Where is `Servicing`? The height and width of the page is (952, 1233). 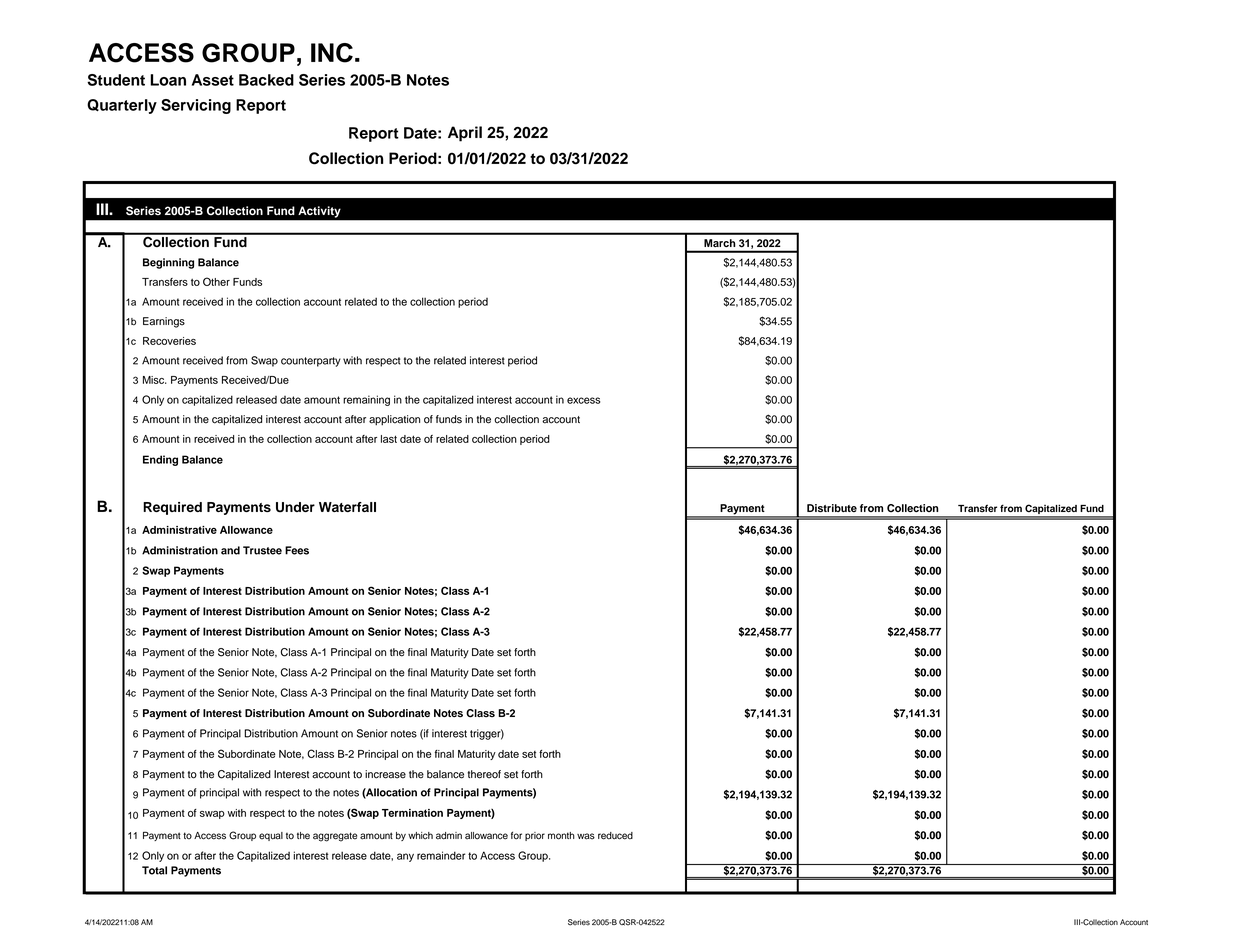 Servicing is located at coordinates (196, 106).
